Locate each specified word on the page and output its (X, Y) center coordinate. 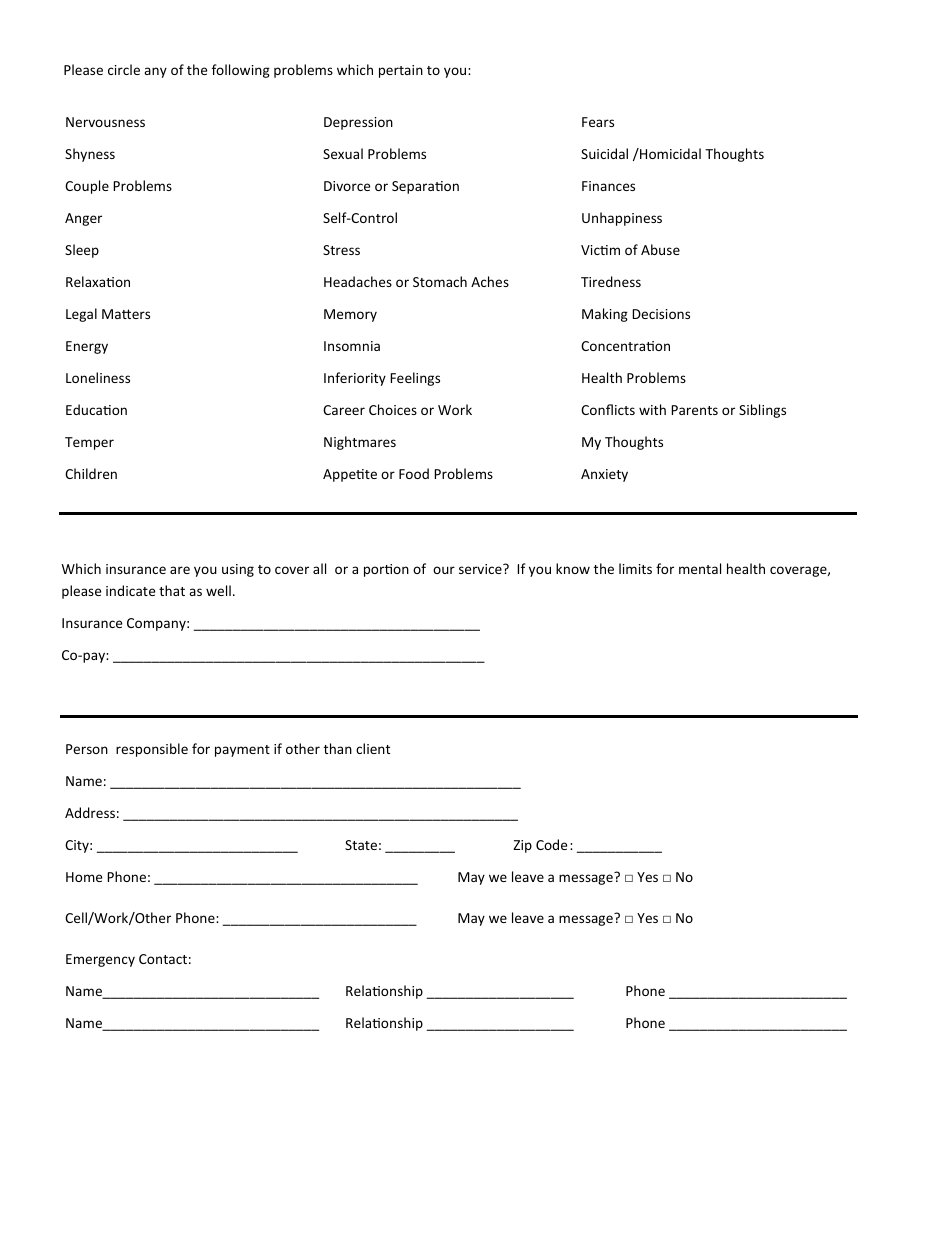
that (172, 590)
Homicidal (669, 153)
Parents (694, 410)
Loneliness (98, 377)
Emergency (100, 960)
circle (124, 69)
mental (700, 568)
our (444, 570)
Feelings (415, 379)
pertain (401, 71)
